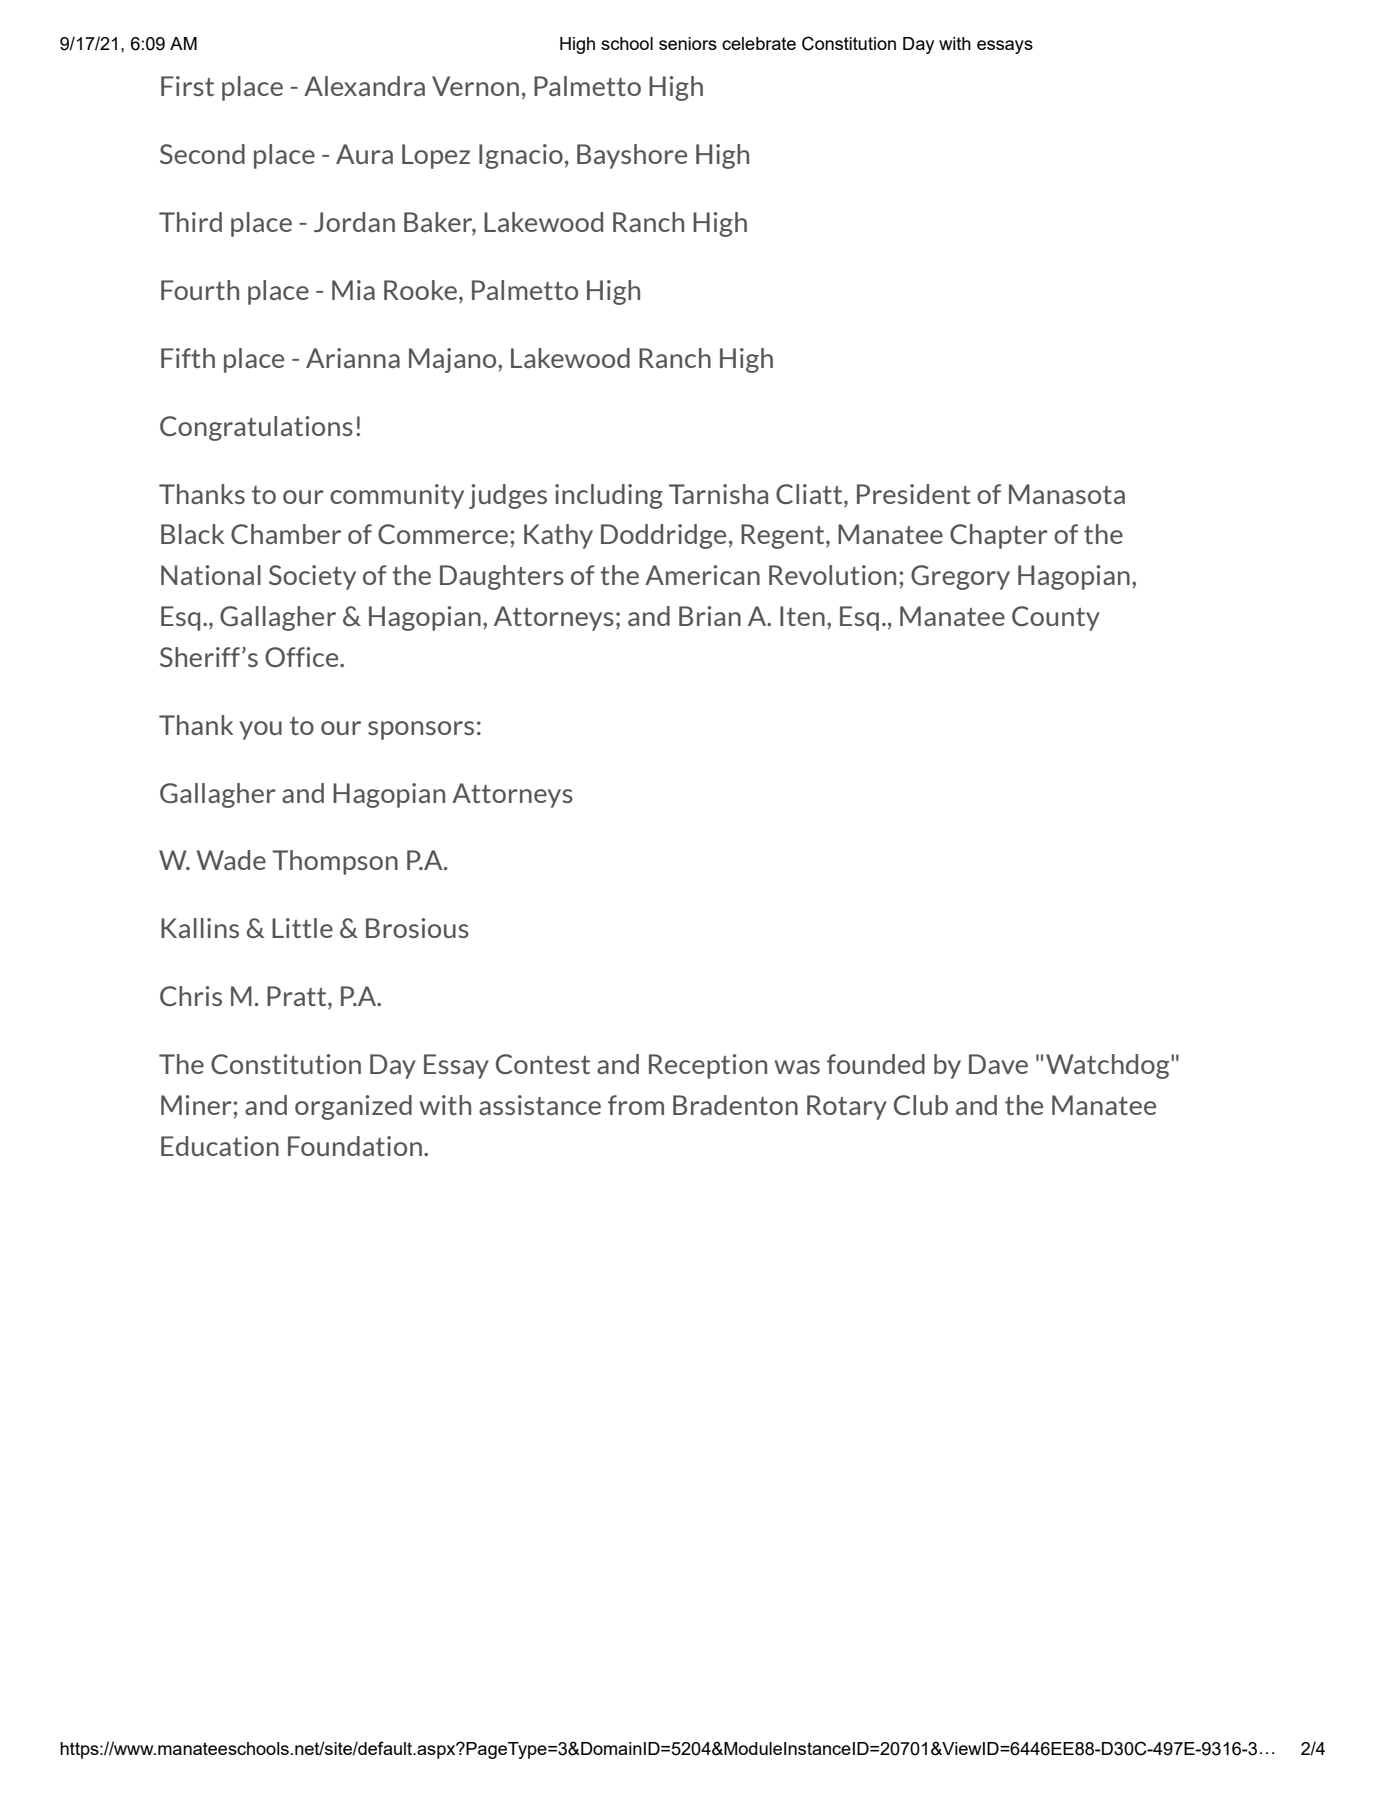  What do you see at coordinates (421, 730) in the screenshot?
I see `sponsors` at bounding box center [421, 730].
